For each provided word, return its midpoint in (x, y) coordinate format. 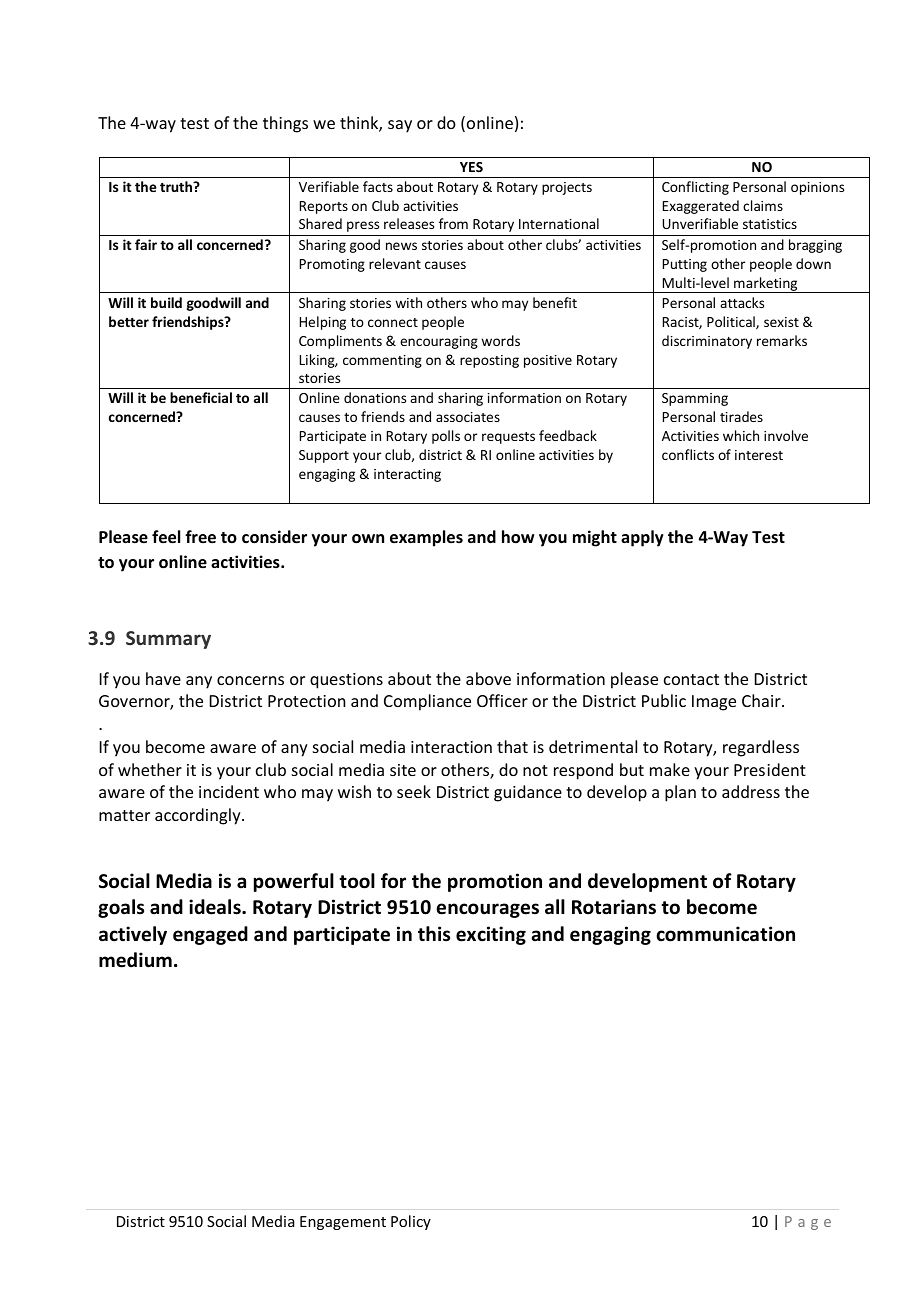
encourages (487, 910)
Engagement (343, 1223)
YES (471, 167)
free (200, 537)
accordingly (199, 816)
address (751, 791)
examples (426, 538)
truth (177, 186)
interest (759, 455)
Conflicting (695, 188)
